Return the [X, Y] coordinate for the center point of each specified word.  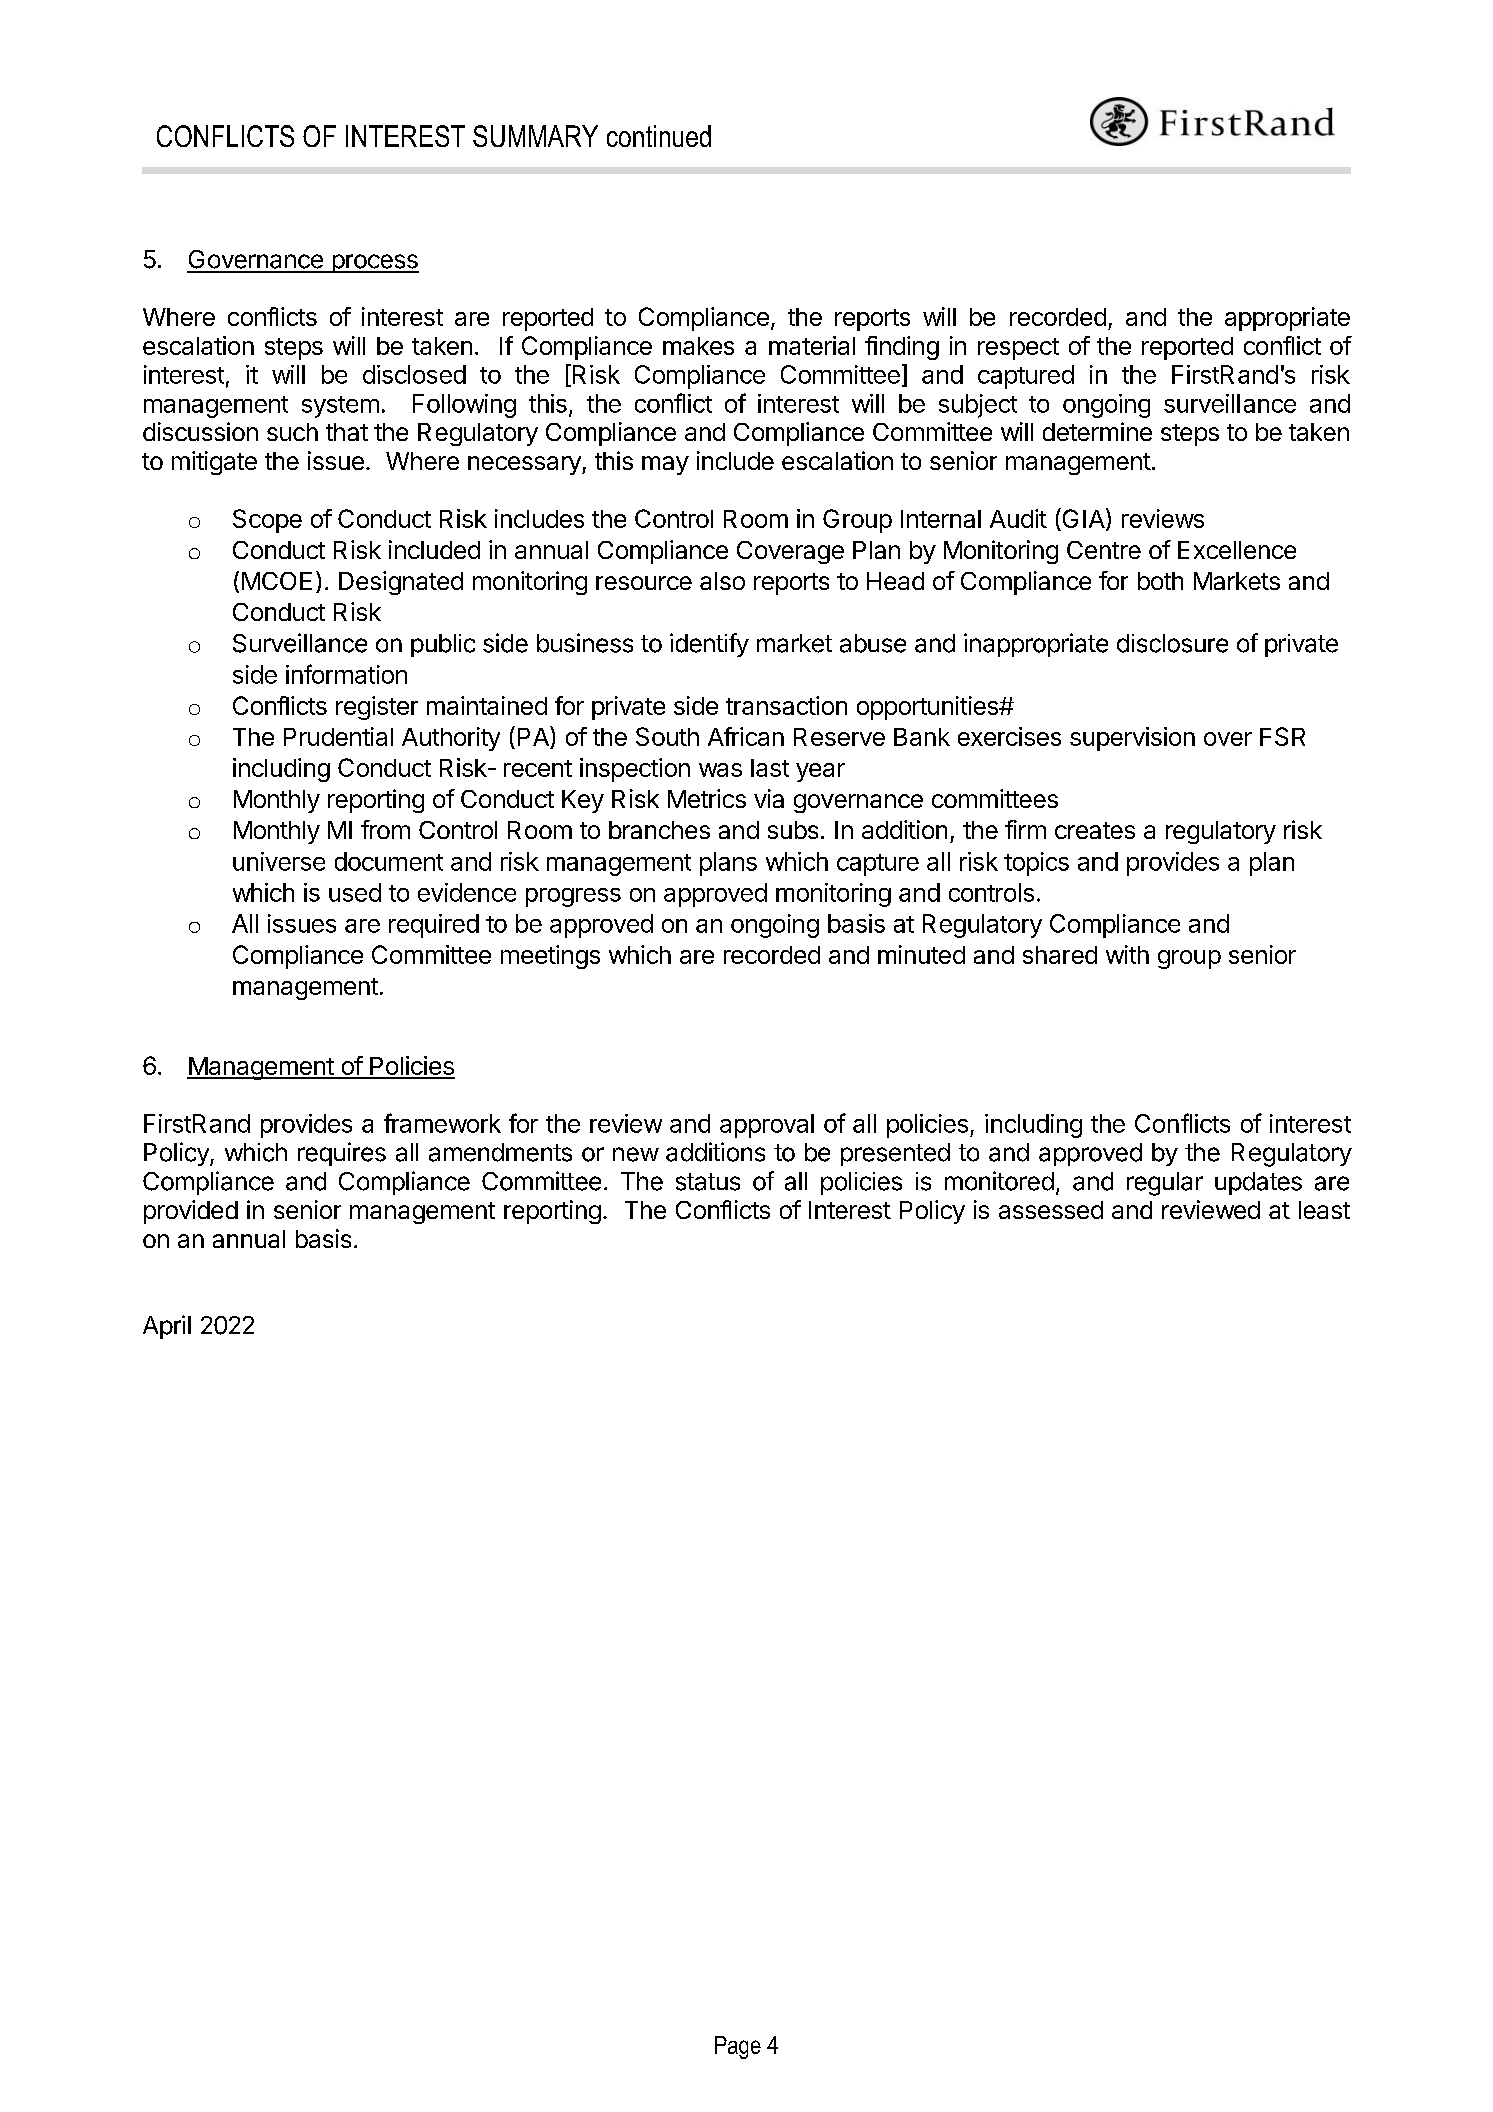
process [374, 263]
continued [659, 136]
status [708, 1182]
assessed [1051, 1210]
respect [1018, 349]
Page [738, 2047]
